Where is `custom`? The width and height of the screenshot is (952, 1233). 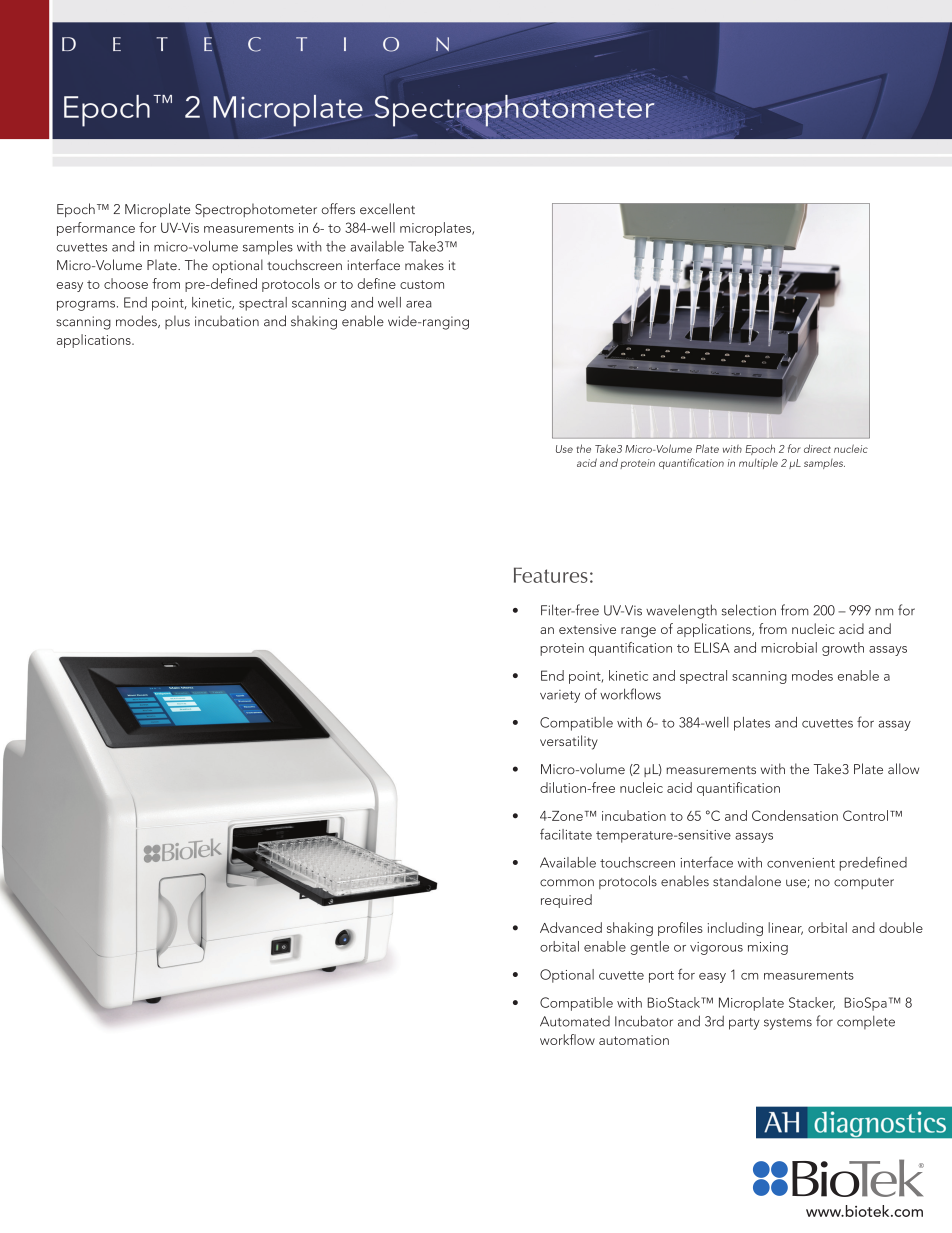
custom is located at coordinates (422, 284).
